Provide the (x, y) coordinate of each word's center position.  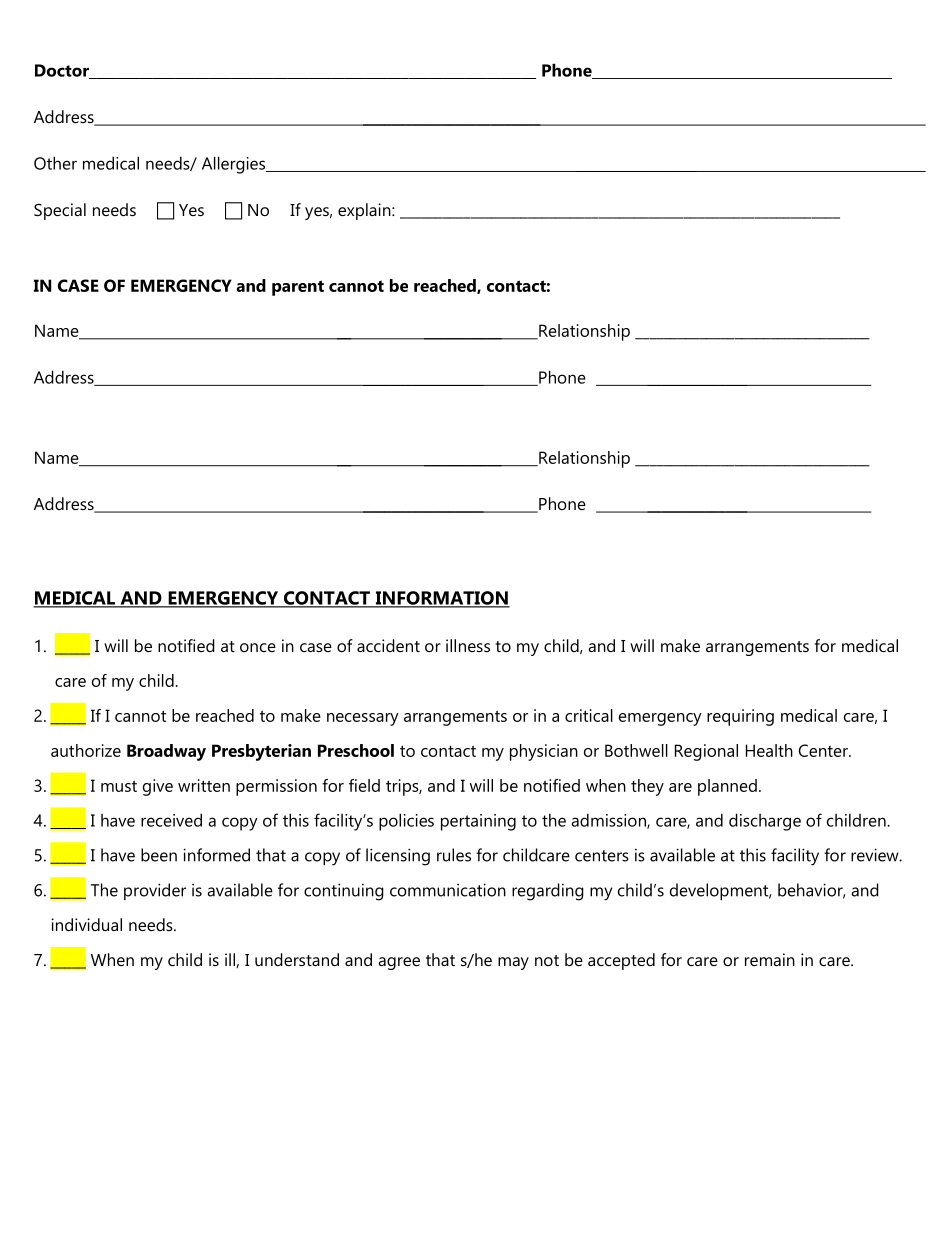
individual (86, 924)
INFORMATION (441, 599)
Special (60, 211)
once (258, 647)
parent (298, 288)
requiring (740, 717)
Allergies (235, 165)
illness (468, 645)
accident (388, 645)
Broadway (166, 752)
